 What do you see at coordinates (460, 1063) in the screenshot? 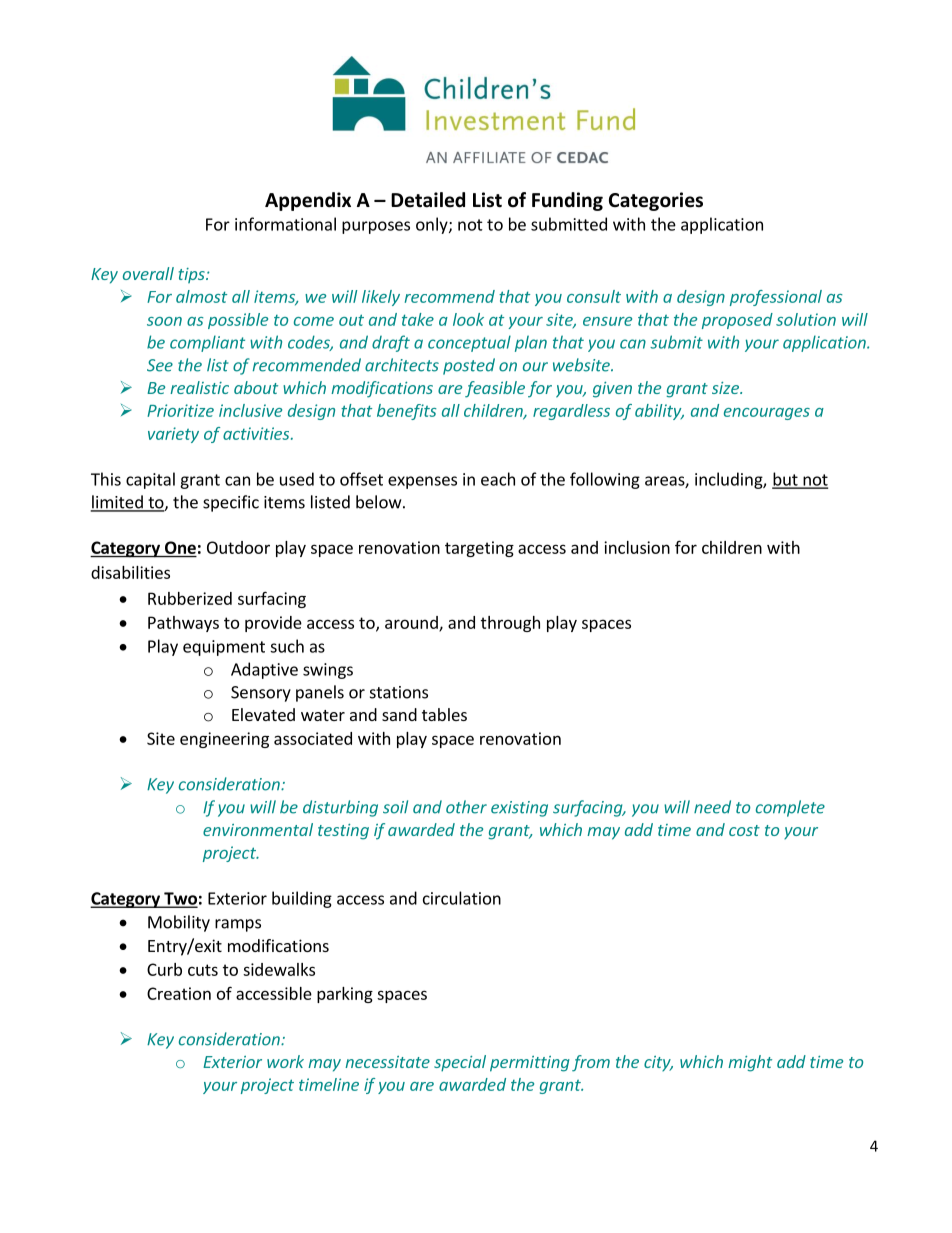
I see `special` at bounding box center [460, 1063].
